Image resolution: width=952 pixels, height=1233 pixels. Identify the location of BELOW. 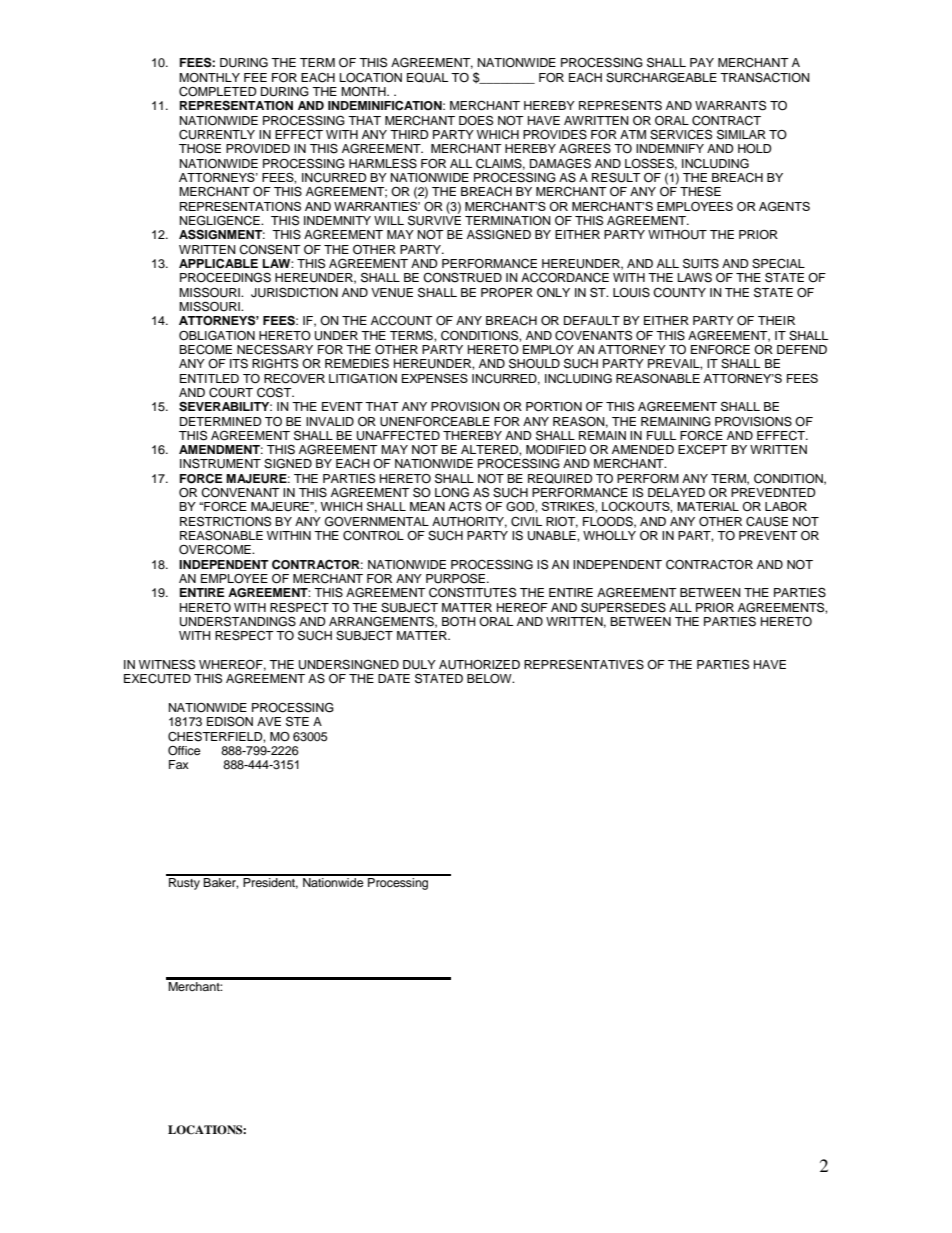
(490, 679).
